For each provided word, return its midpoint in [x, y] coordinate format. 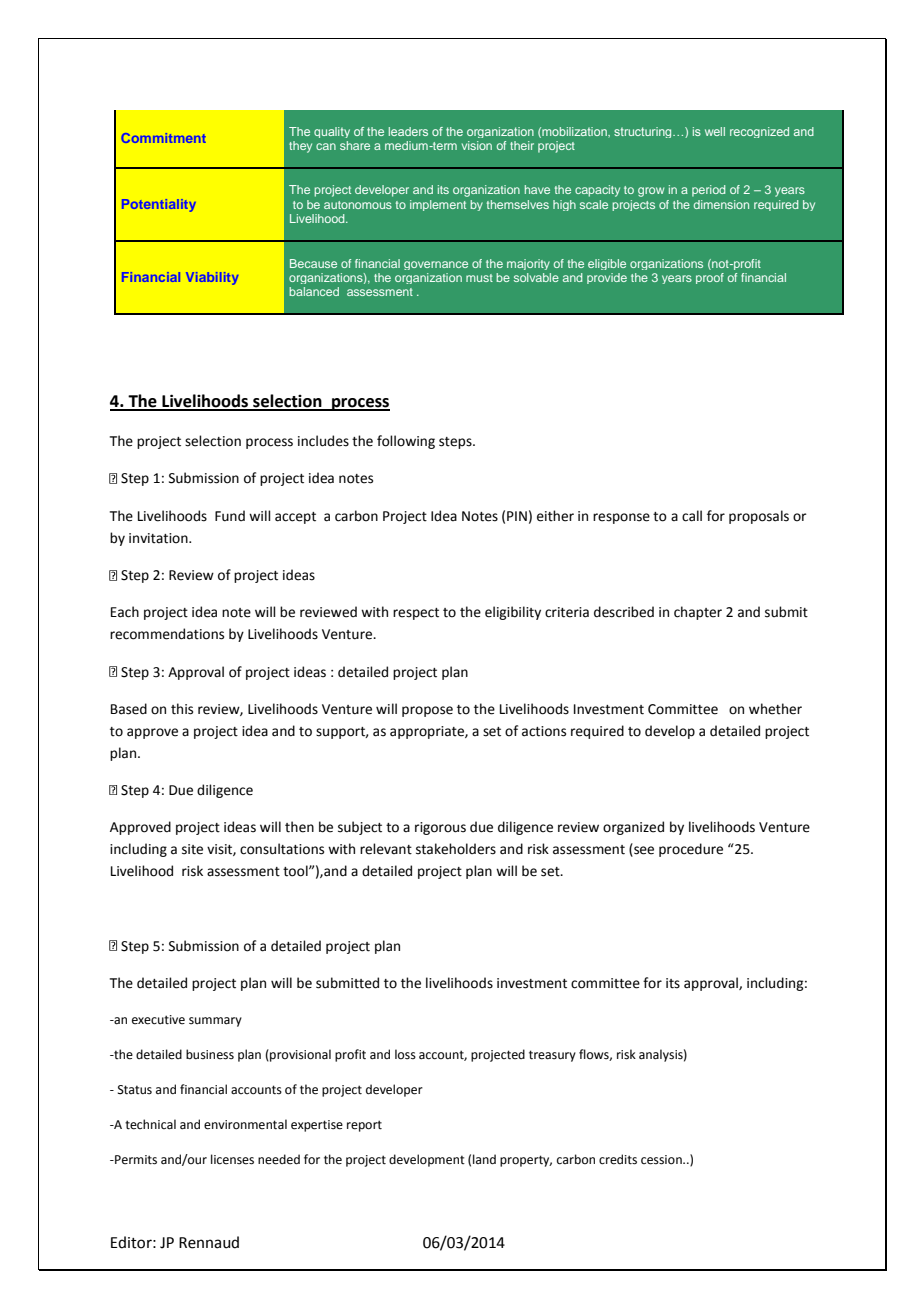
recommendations [167, 634]
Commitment [163, 138]
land [484, 1159]
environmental [245, 1124]
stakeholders [456, 849]
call [692, 516]
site [192, 849]
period [708, 191]
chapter [698, 613]
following [406, 442]
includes [323, 441]
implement [438, 205]
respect [416, 614]
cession [662, 1160]
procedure [691, 850]
